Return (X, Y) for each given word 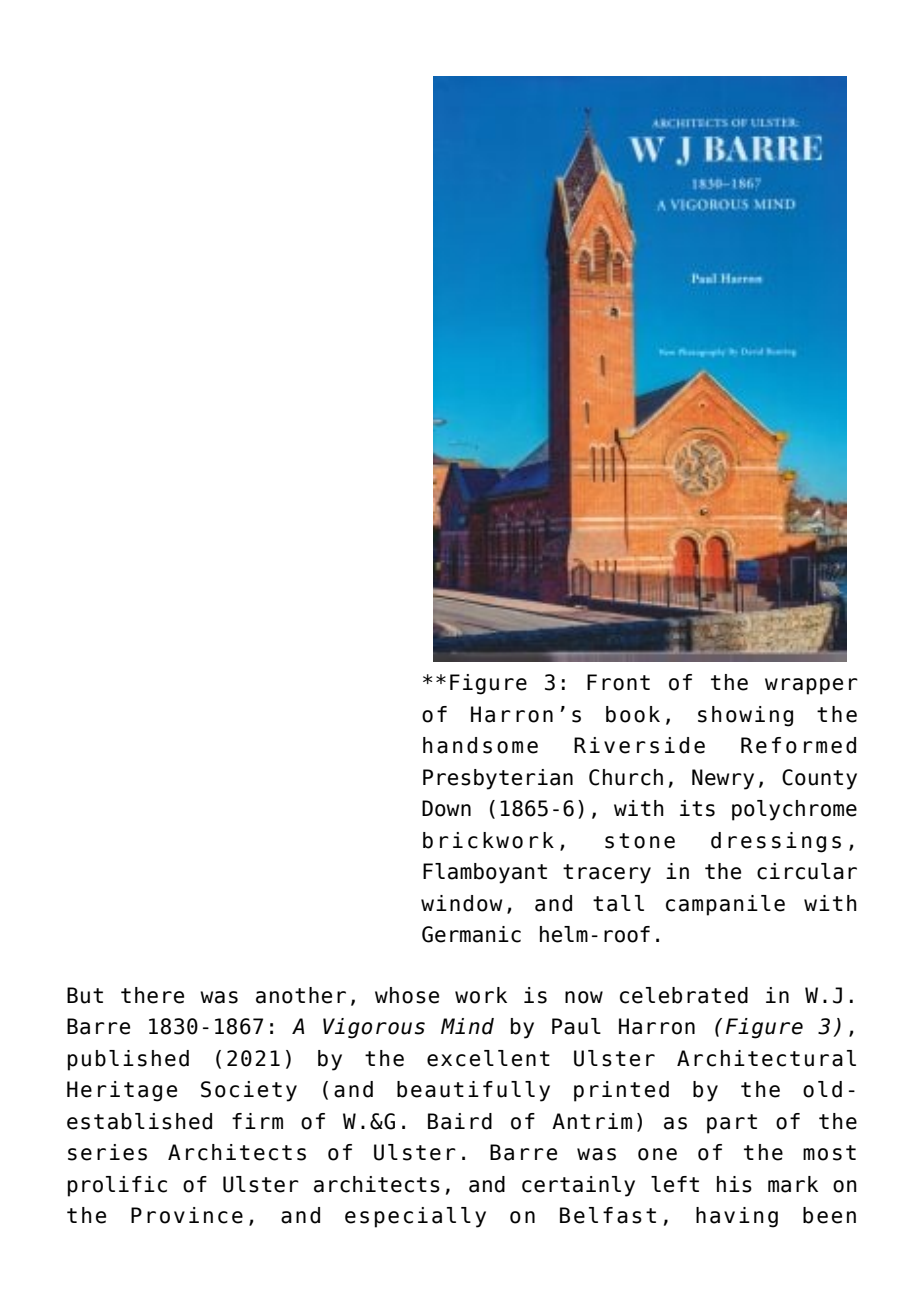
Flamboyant (485, 873)
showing (745, 716)
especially (415, 1217)
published (128, 1060)
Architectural (766, 1058)
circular (807, 871)
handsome (480, 745)
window (461, 903)
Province (187, 1215)
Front (618, 682)
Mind (467, 1026)
